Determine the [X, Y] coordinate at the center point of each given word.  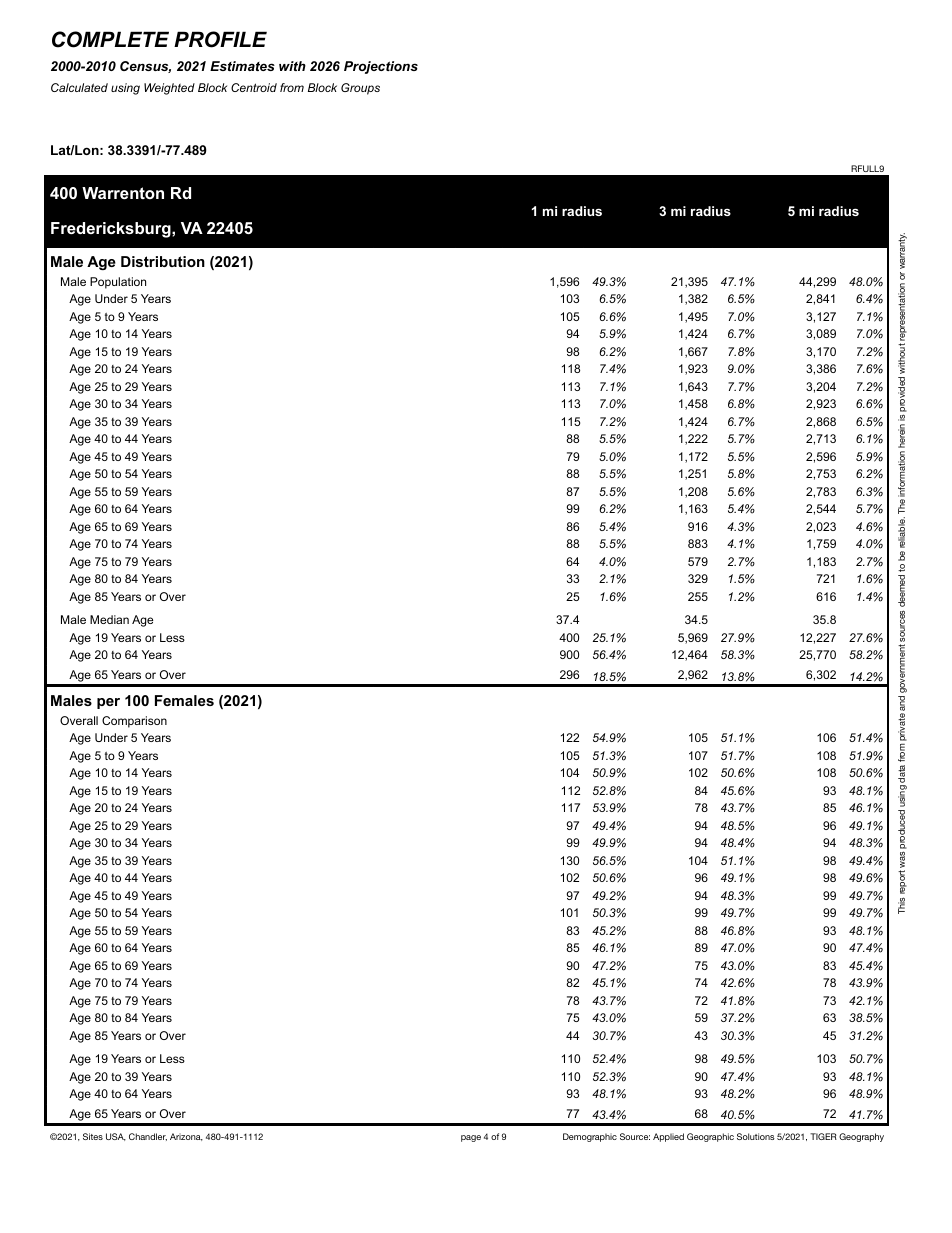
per [108, 703]
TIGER [823, 1136]
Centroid [254, 87]
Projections [381, 67]
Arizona [186, 1137]
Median [109, 619]
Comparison [134, 722]
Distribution [163, 261]
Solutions [756, 1136]
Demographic [590, 1137]
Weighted [169, 89]
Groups [360, 89]
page [471, 1138]
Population [118, 283]
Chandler [148, 1137]
